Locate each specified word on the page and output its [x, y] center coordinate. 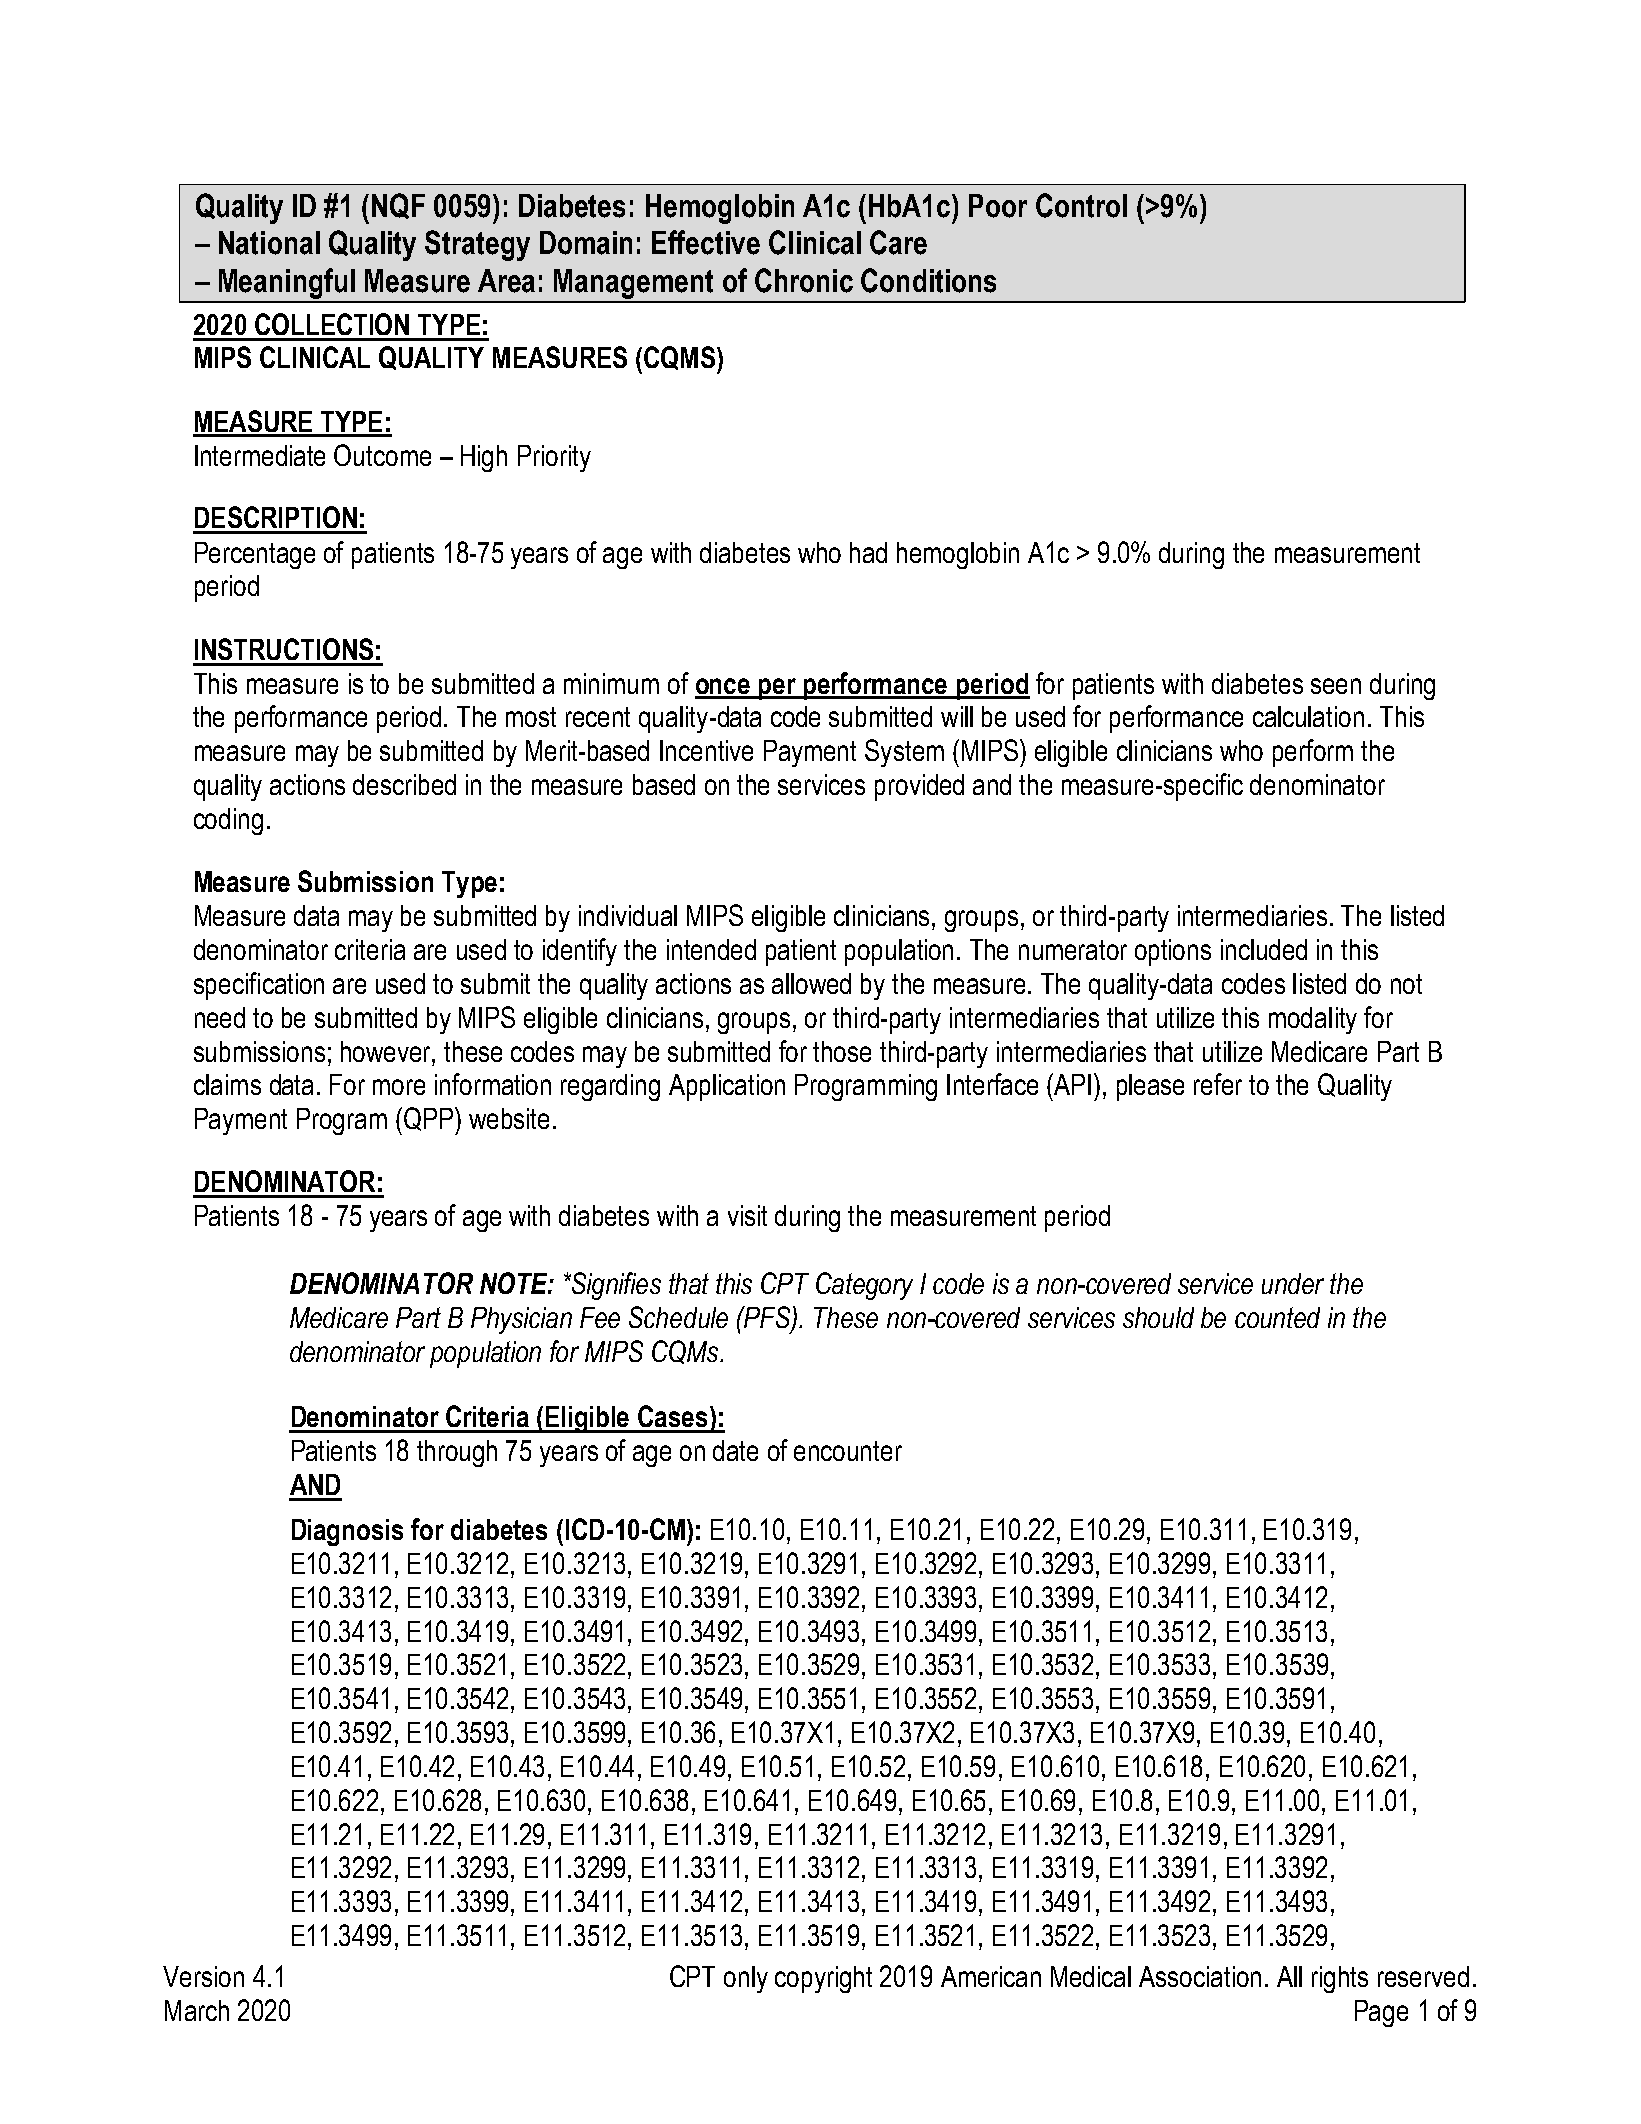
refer [1218, 1084]
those [842, 1051]
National [269, 243]
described [404, 784]
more [399, 1087]
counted [1277, 1317]
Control [1081, 205]
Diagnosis [347, 1532]
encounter [848, 1451]
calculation [1308, 716]
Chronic [804, 280]
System [904, 753]
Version [203, 1976]
